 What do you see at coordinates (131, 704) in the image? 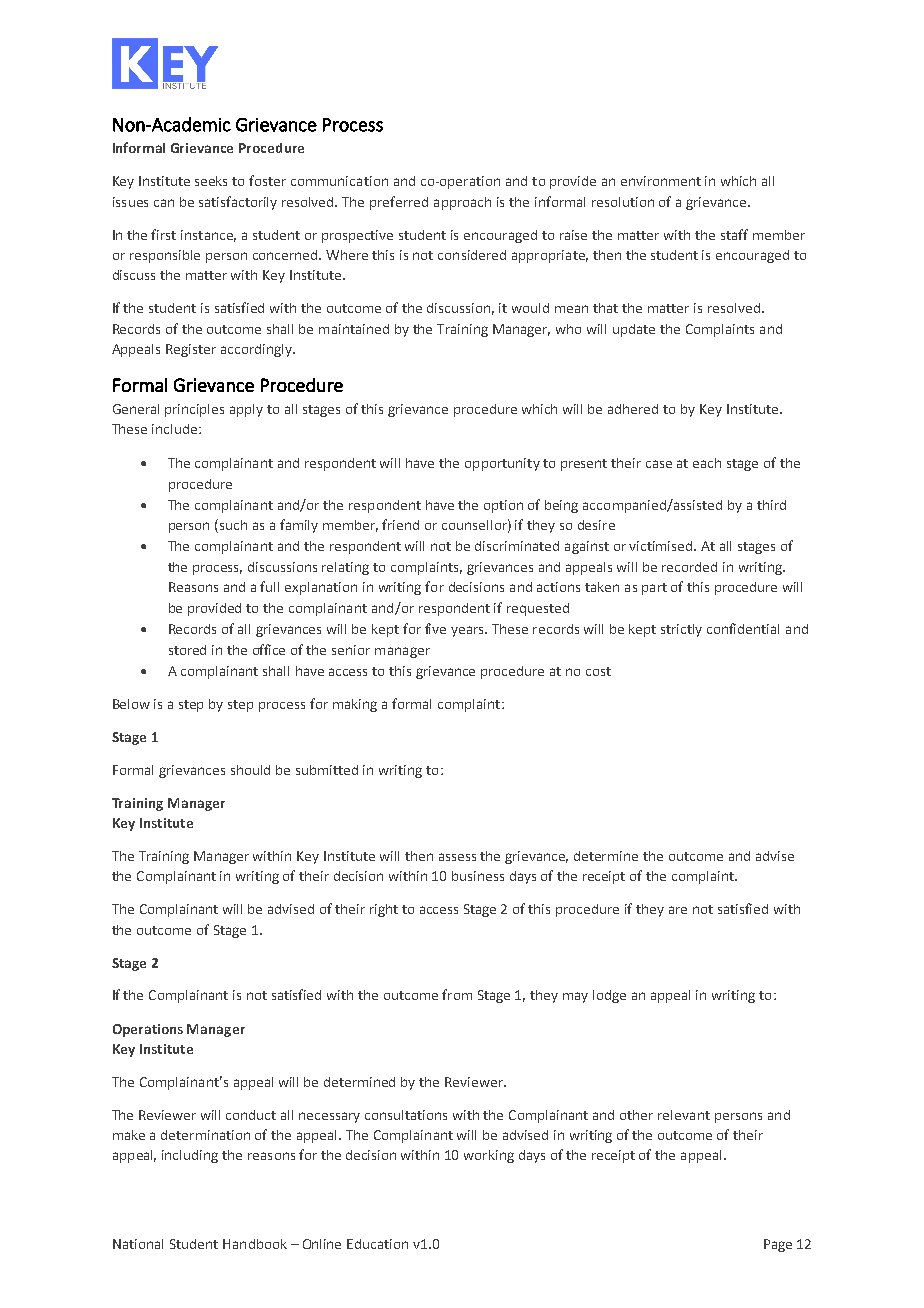
I see `Below` at bounding box center [131, 704].
